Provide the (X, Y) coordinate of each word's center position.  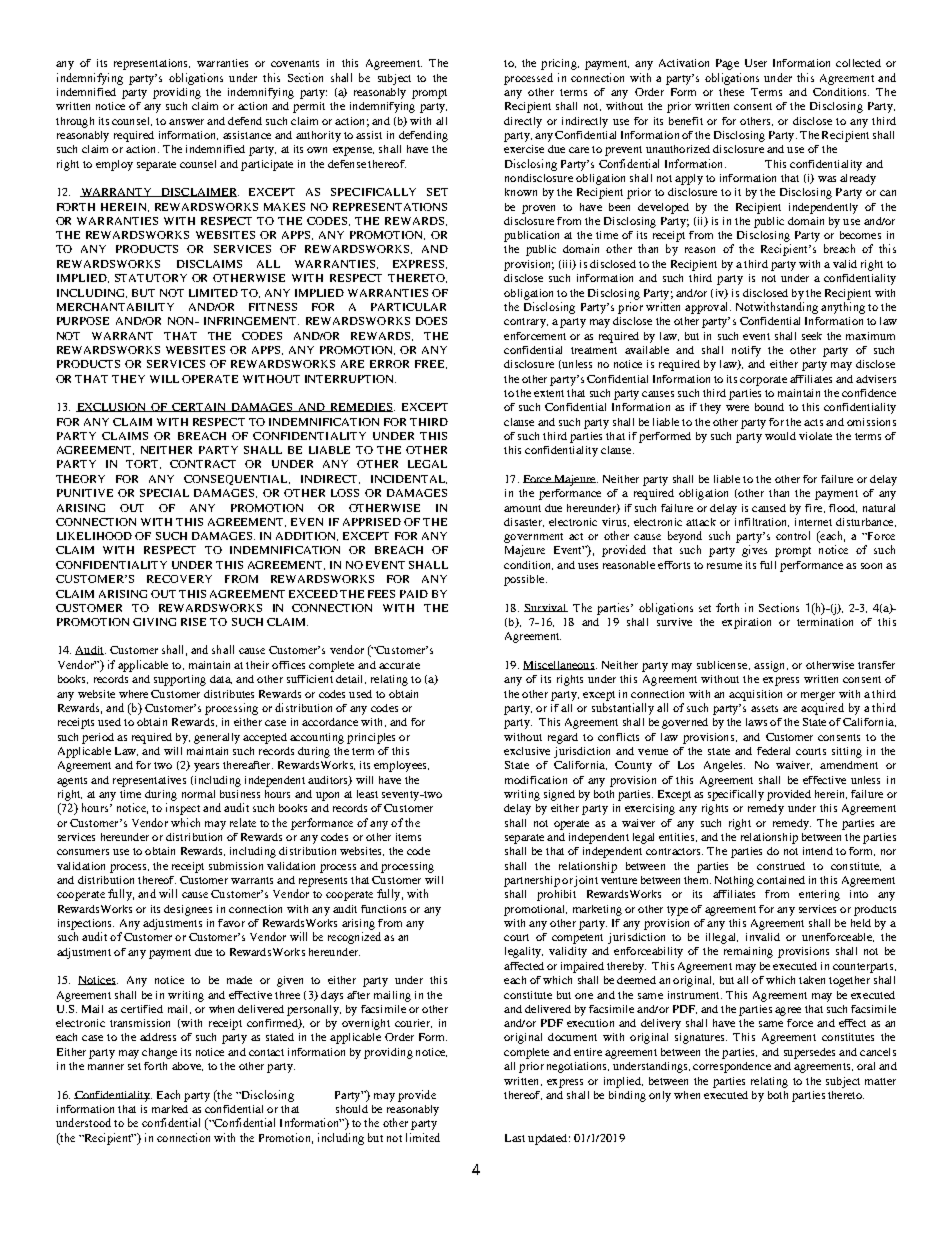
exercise (524, 149)
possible (525, 580)
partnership (532, 881)
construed (781, 866)
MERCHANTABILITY (115, 307)
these (731, 92)
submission (236, 866)
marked (170, 1109)
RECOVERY (179, 579)
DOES (431, 321)
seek (812, 336)
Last (515, 1138)
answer (186, 122)
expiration (746, 623)
